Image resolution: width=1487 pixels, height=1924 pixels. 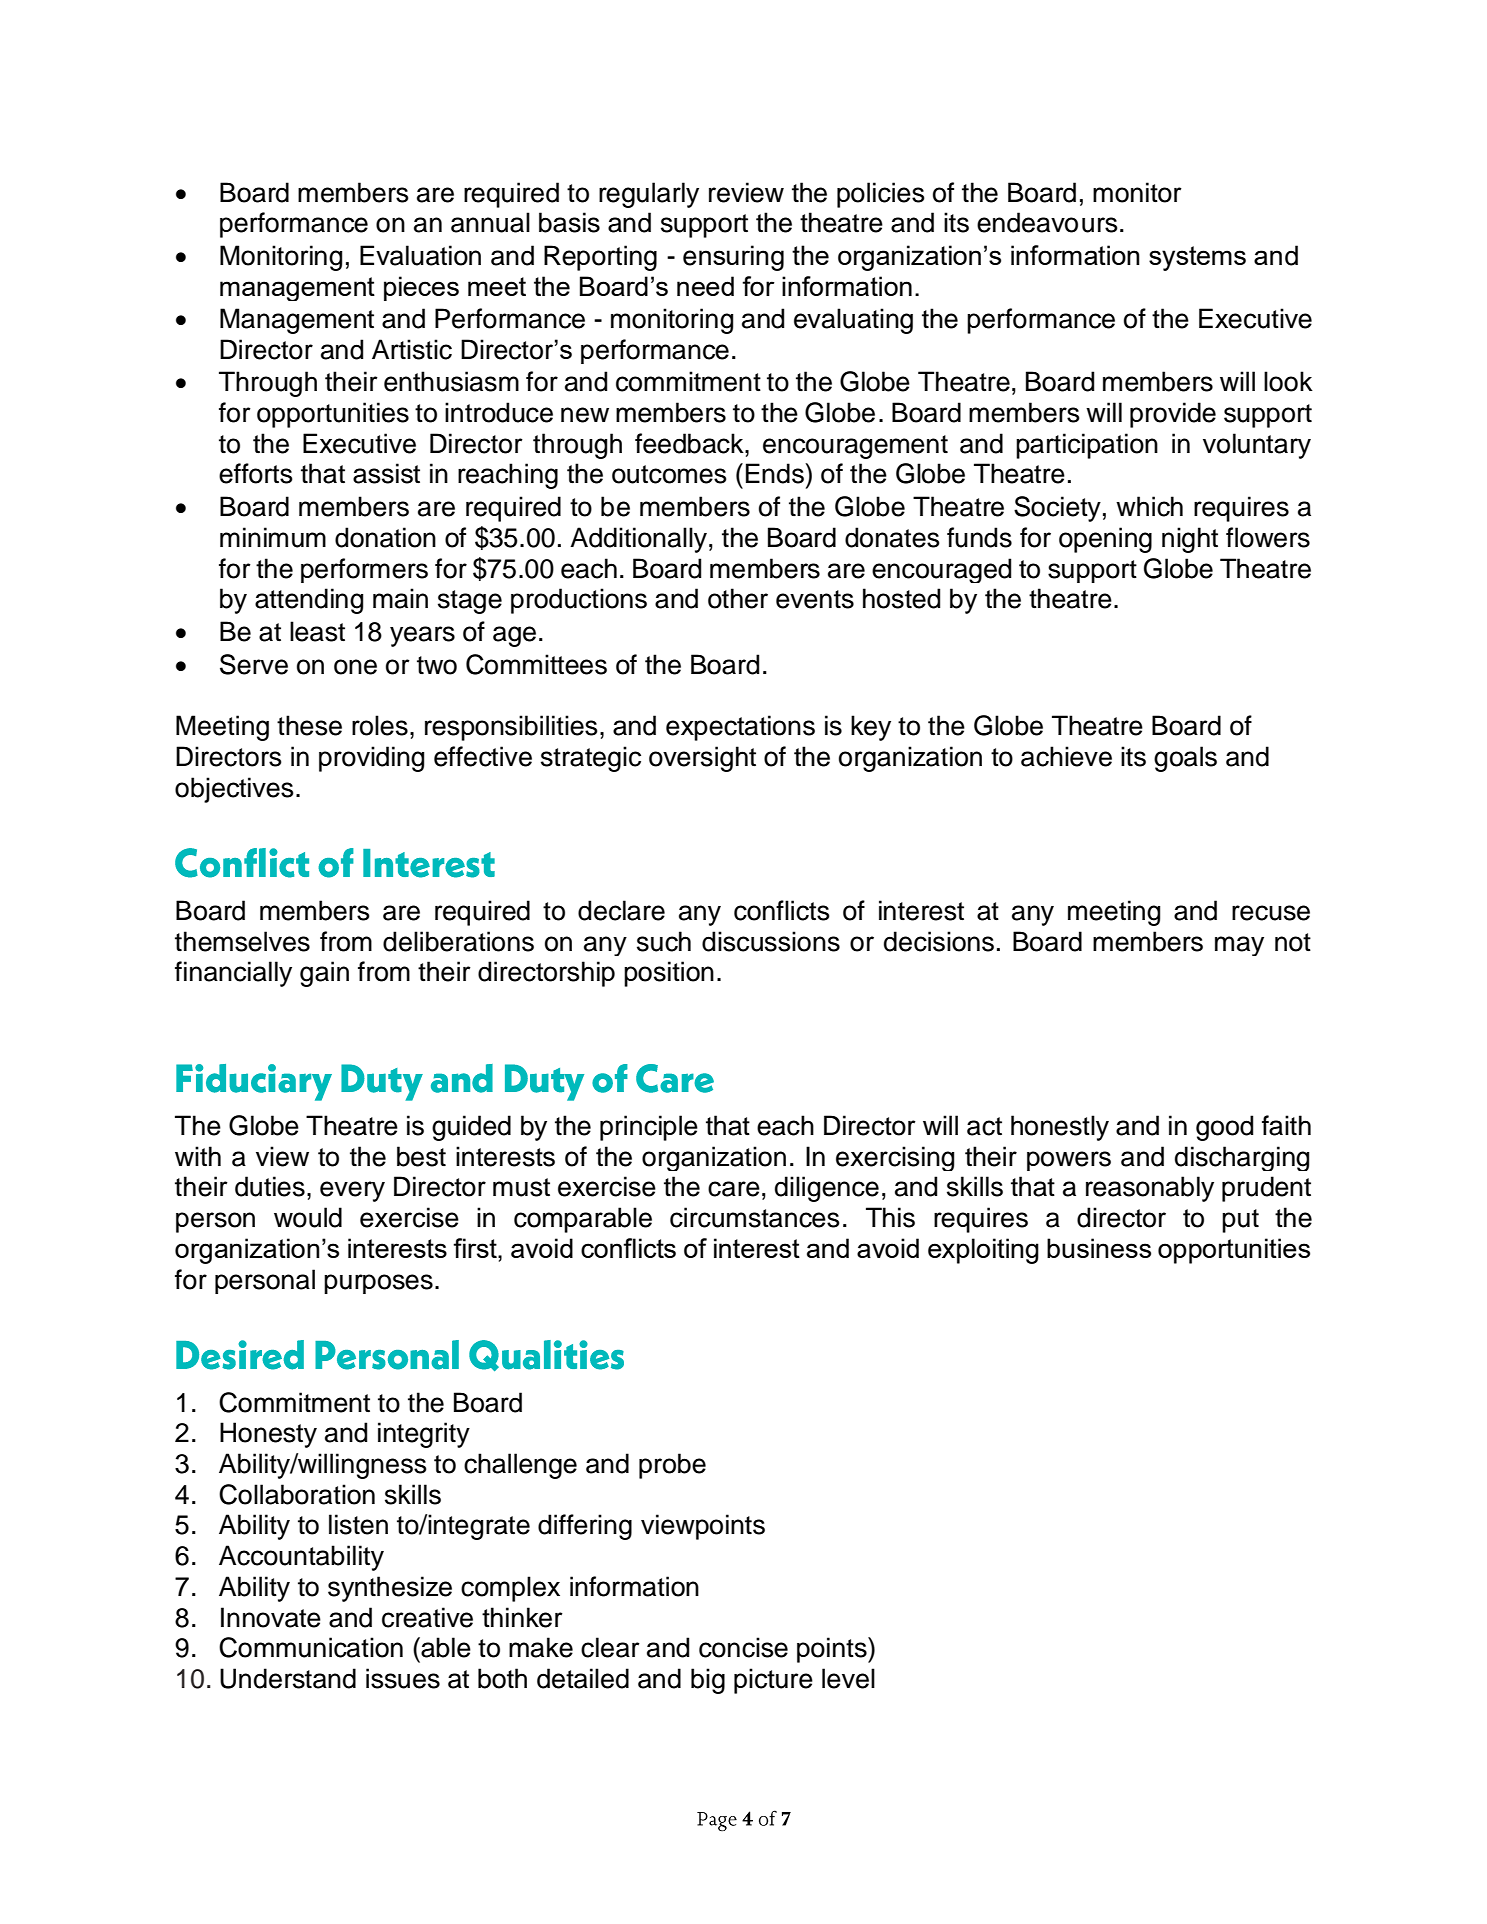 I want to click on every, so click(x=352, y=1191).
